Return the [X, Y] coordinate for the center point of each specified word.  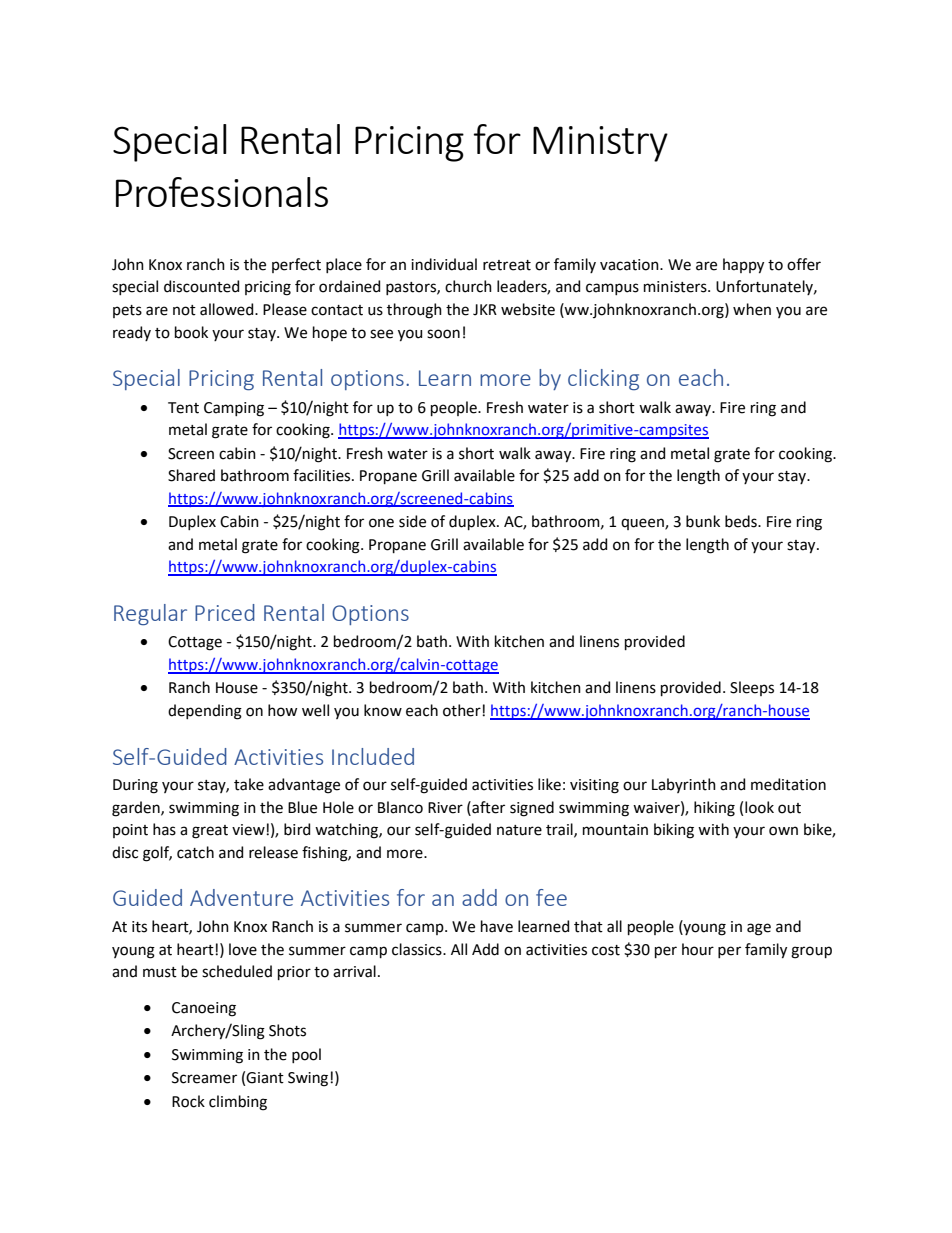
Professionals [222, 192]
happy [743, 266]
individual [444, 264]
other [463, 710]
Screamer [204, 1078]
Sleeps [752, 688]
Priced [225, 612]
